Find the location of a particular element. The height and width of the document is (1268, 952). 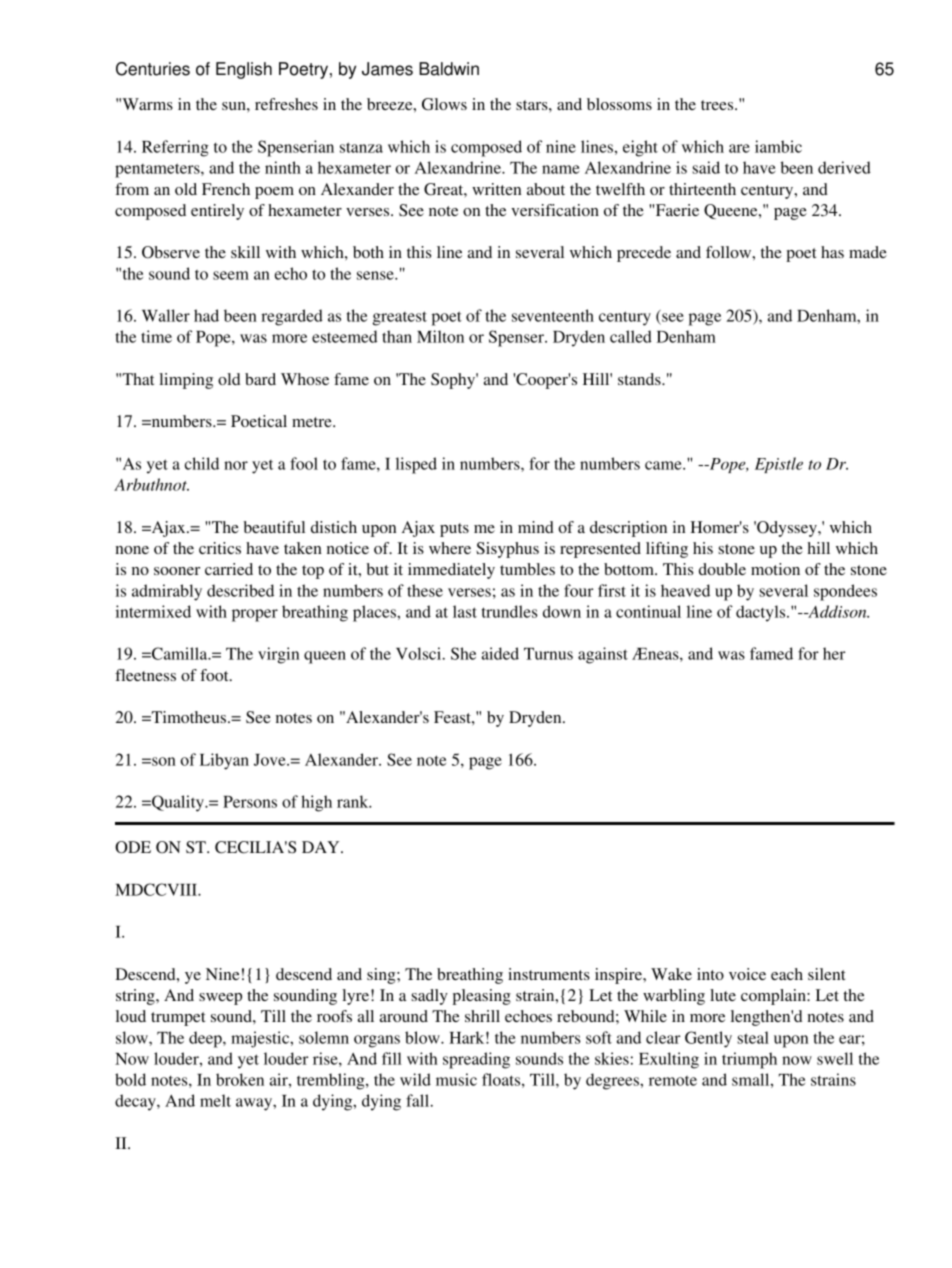

broken is located at coordinates (240, 1079).
